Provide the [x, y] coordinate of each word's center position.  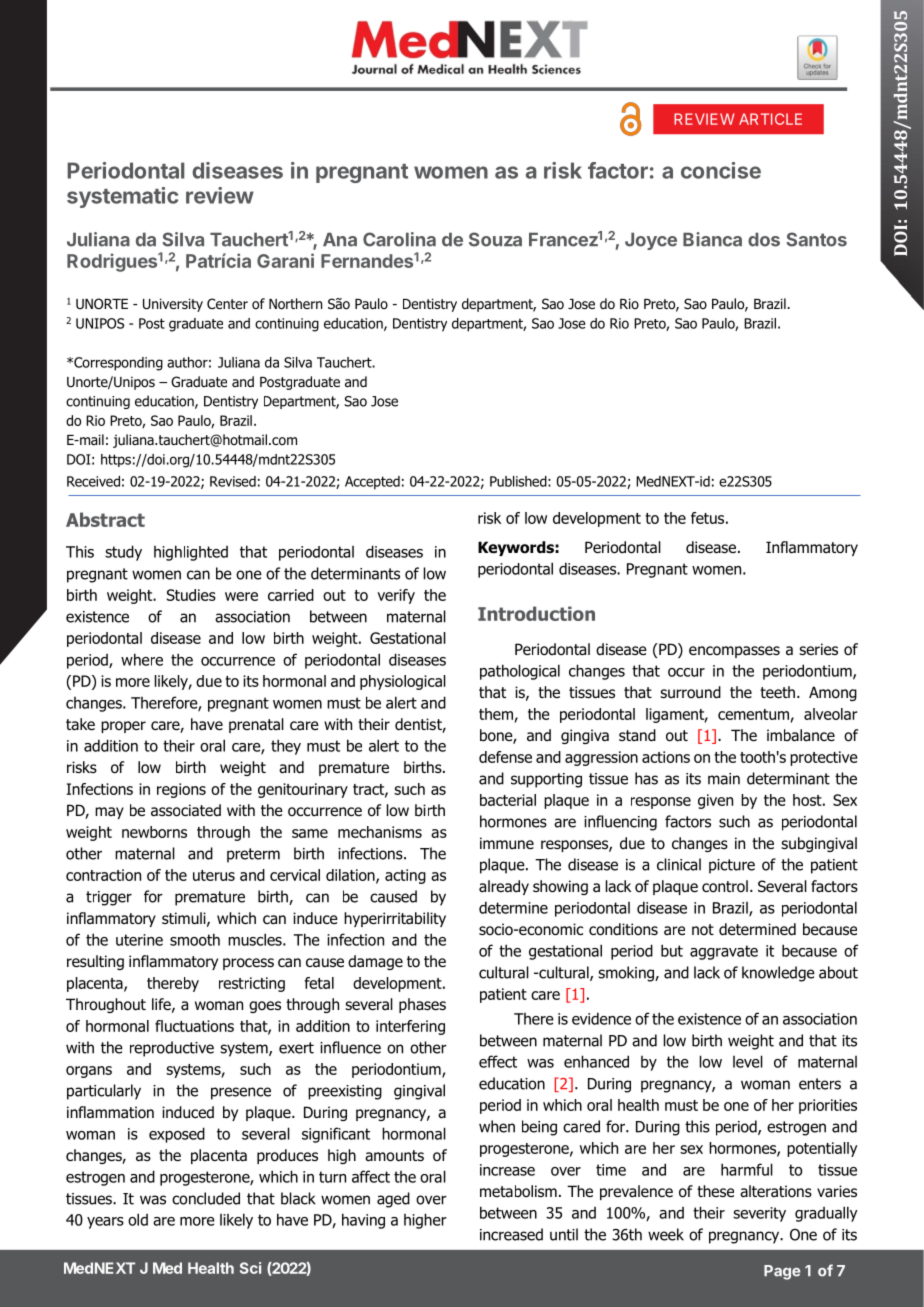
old [138, 1219]
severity [759, 1214]
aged [393, 1200]
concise [721, 170]
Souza [495, 239]
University [173, 305]
